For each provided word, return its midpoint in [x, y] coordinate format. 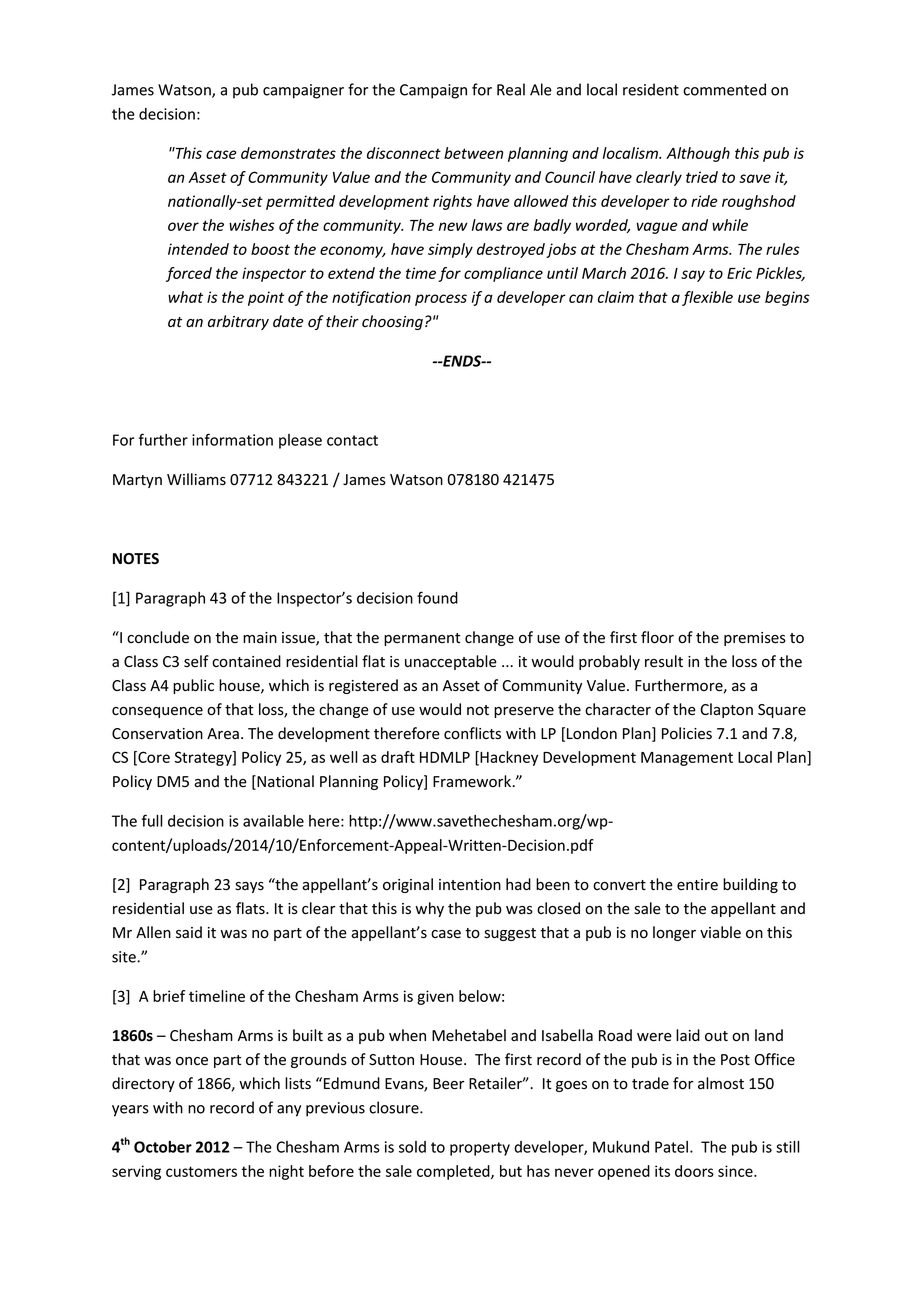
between [473, 153]
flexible [707, 298]
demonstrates [288, 153]
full [152, 820]
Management [687, 759]
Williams [196, 479]
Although [698, 154]
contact [352, 440]
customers [201, 1171]
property [480, 1149]
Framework [473, 781]
